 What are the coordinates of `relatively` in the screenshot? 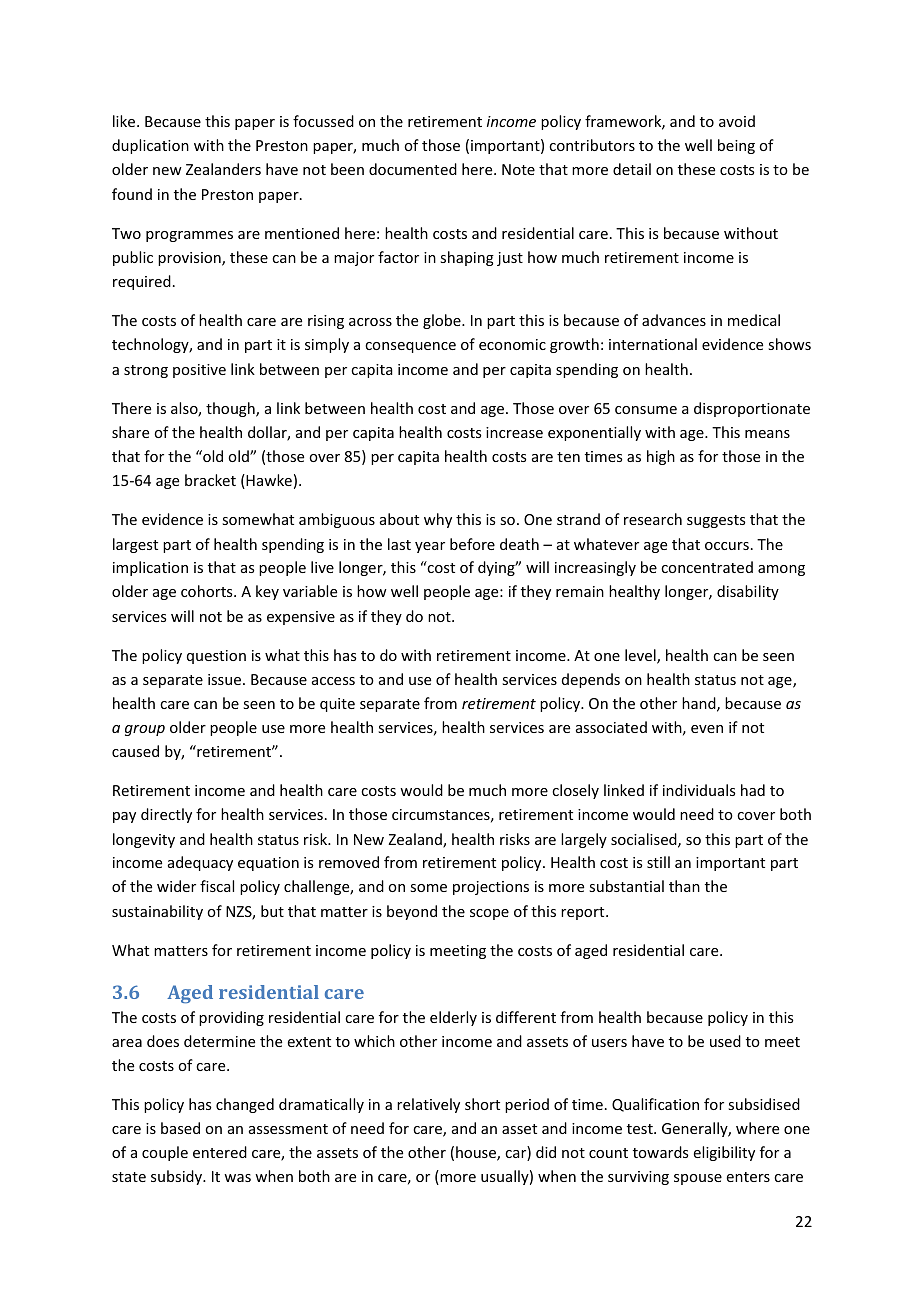 It's located at (428, 1105).
